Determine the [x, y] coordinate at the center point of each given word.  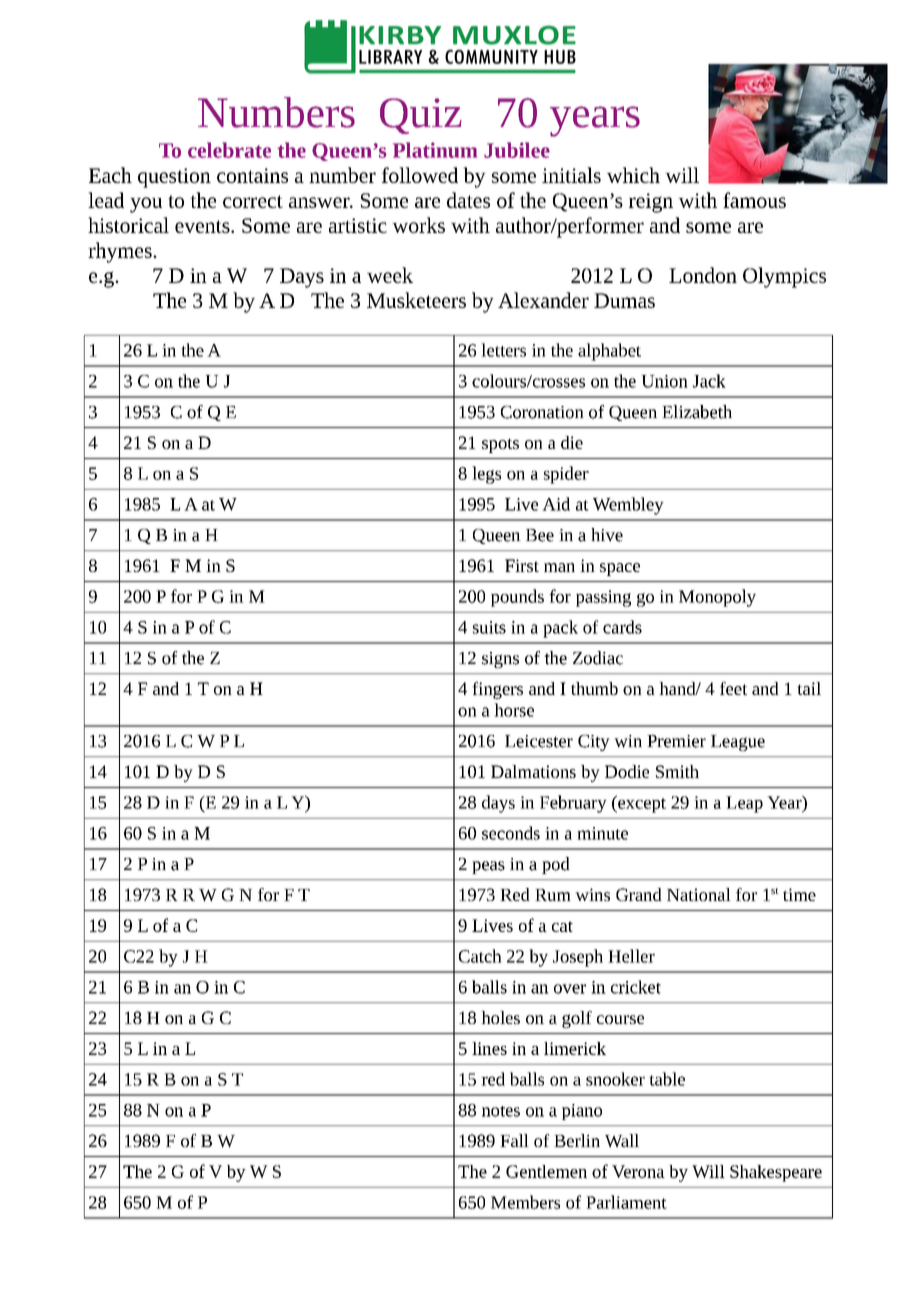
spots [500, 445]
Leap [744, 804]
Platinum [435, 150]
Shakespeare [776, 1173]
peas [488, 867]
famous [754, 200]
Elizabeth [697, 412]
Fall [514, 1140]
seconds [511, 833]
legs [486, 475]
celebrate [229, 150]
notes [501, 1111]
